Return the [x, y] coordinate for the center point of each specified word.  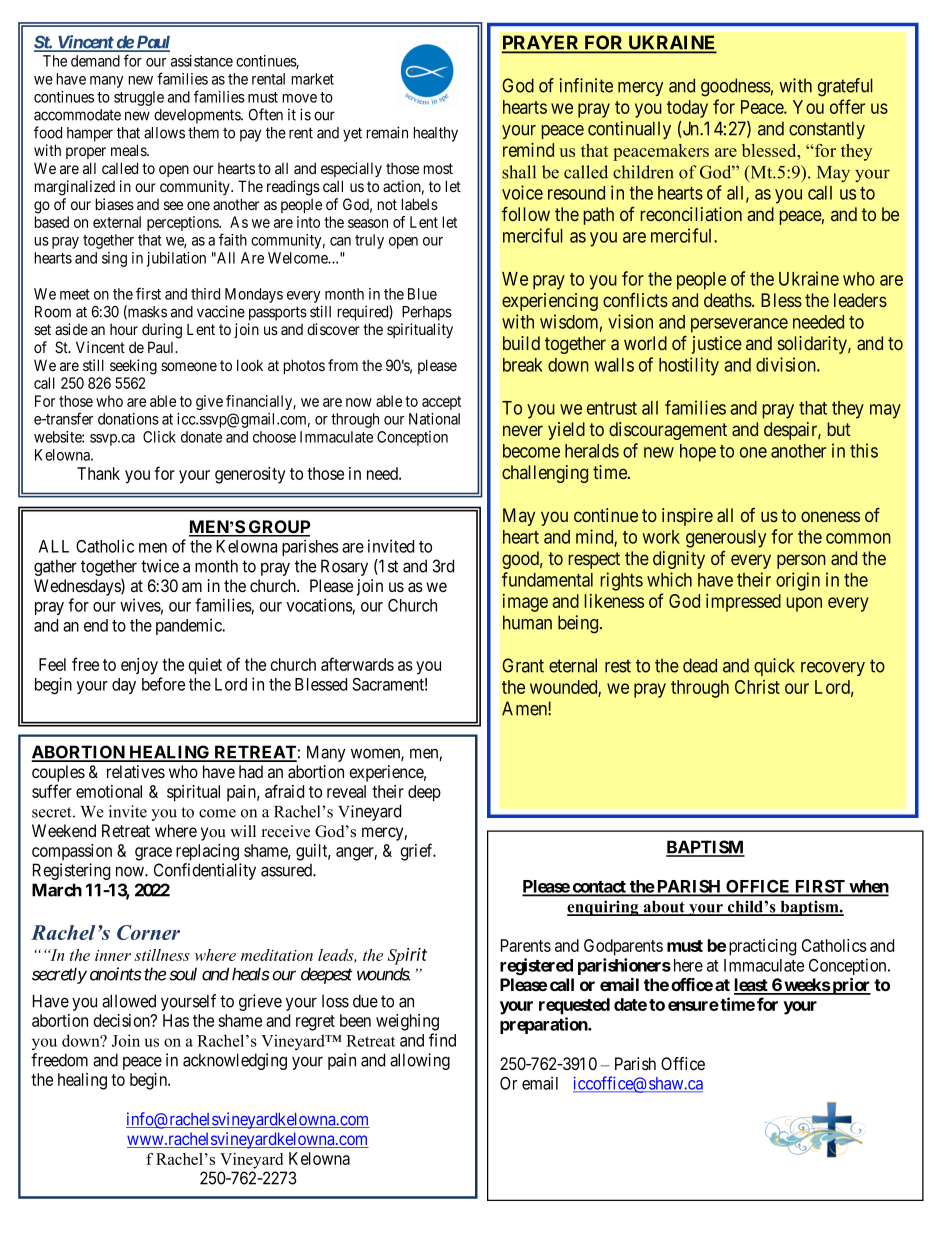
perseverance [739, 325]
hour [124, 329]
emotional [109, 791]
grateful [845, 87]
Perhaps [427, 313]
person [801, 561]
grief [418, 852]
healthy [436, 134]
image [525, 603]
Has [176, 1020]
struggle [139, 98]
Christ [757, 687]
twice [160, 566]
